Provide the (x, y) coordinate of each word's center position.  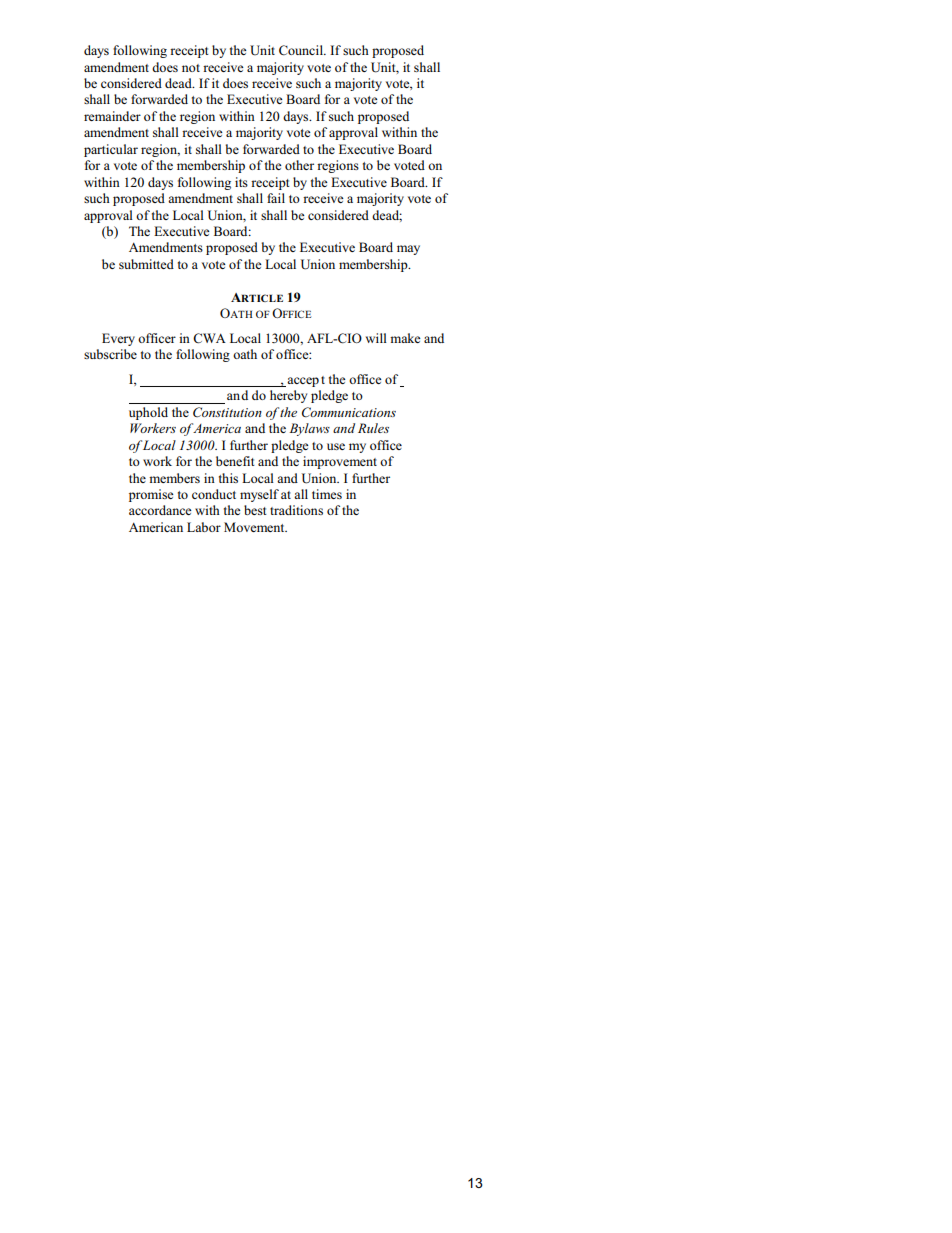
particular (111, 150)
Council (302, 50)
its (241, 182)
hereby (288, 396)
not (191, 68)
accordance (160, 510)
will (376, 338)
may (408, 250)
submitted (146, 264)
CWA (209, 338)
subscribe (110, 354)
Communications (349, 412)
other (299, 165)
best (255, 510)
